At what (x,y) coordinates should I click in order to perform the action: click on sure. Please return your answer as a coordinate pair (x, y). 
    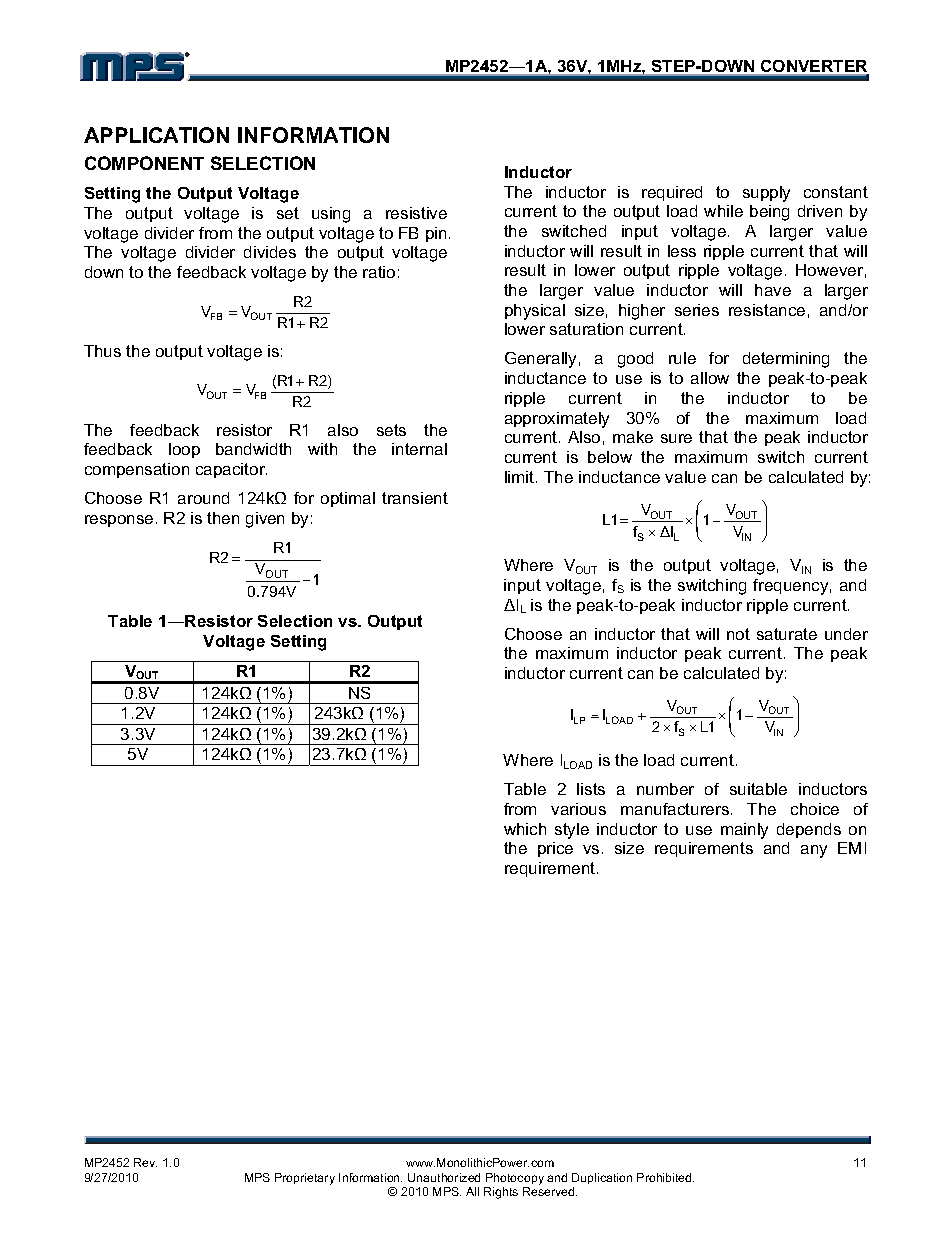
    Looking at the image, I should click on (676, 438).
